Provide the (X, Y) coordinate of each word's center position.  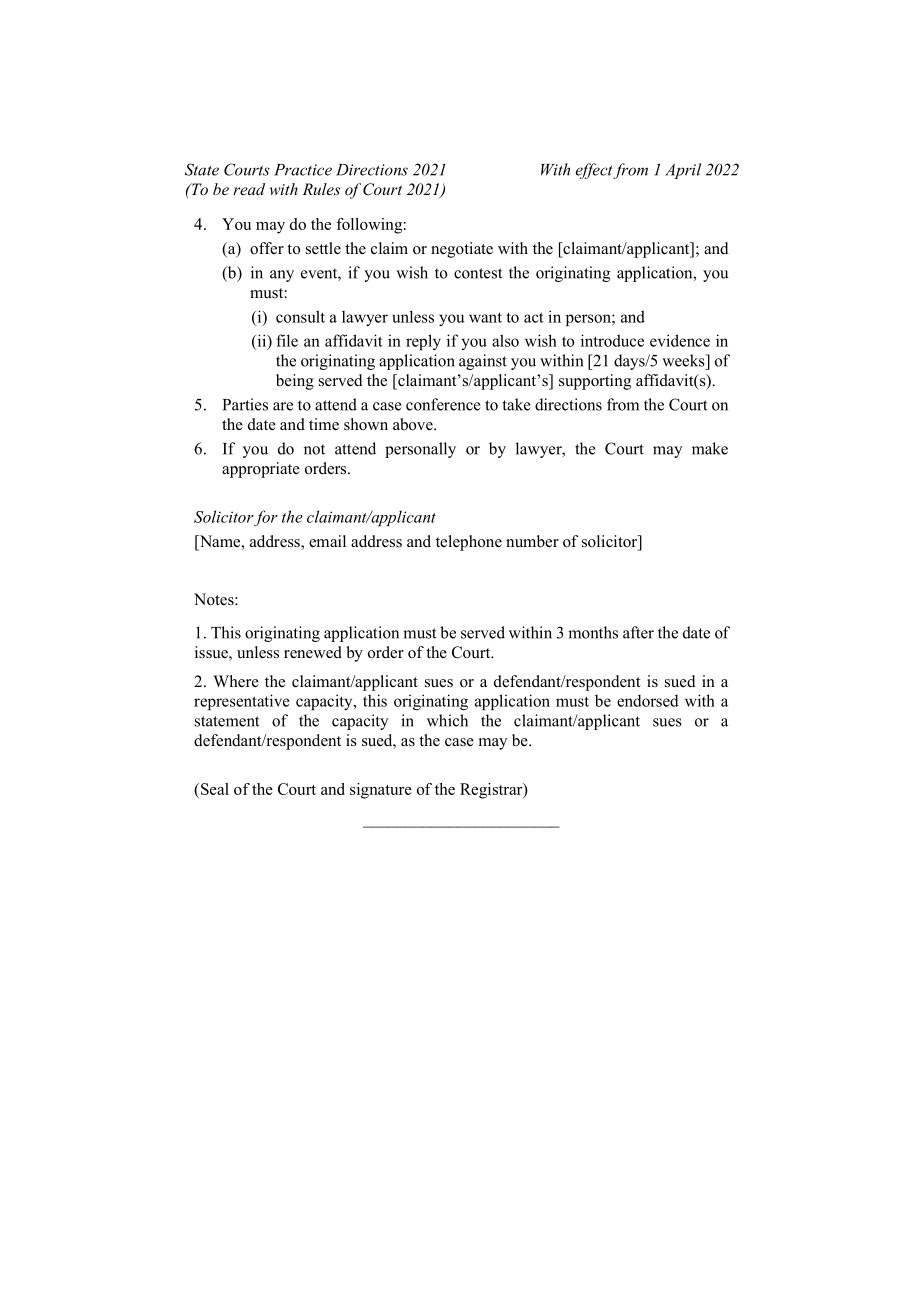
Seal (215, 789)
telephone (469, 543)
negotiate (462, 250)
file (287, 340)
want (485, 317)
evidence (680, 340)
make (710, 448)
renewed (313, 652)
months (593, 632)
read (249, 189)
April (683, 171)
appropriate (261, 470)
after (638, 632)
